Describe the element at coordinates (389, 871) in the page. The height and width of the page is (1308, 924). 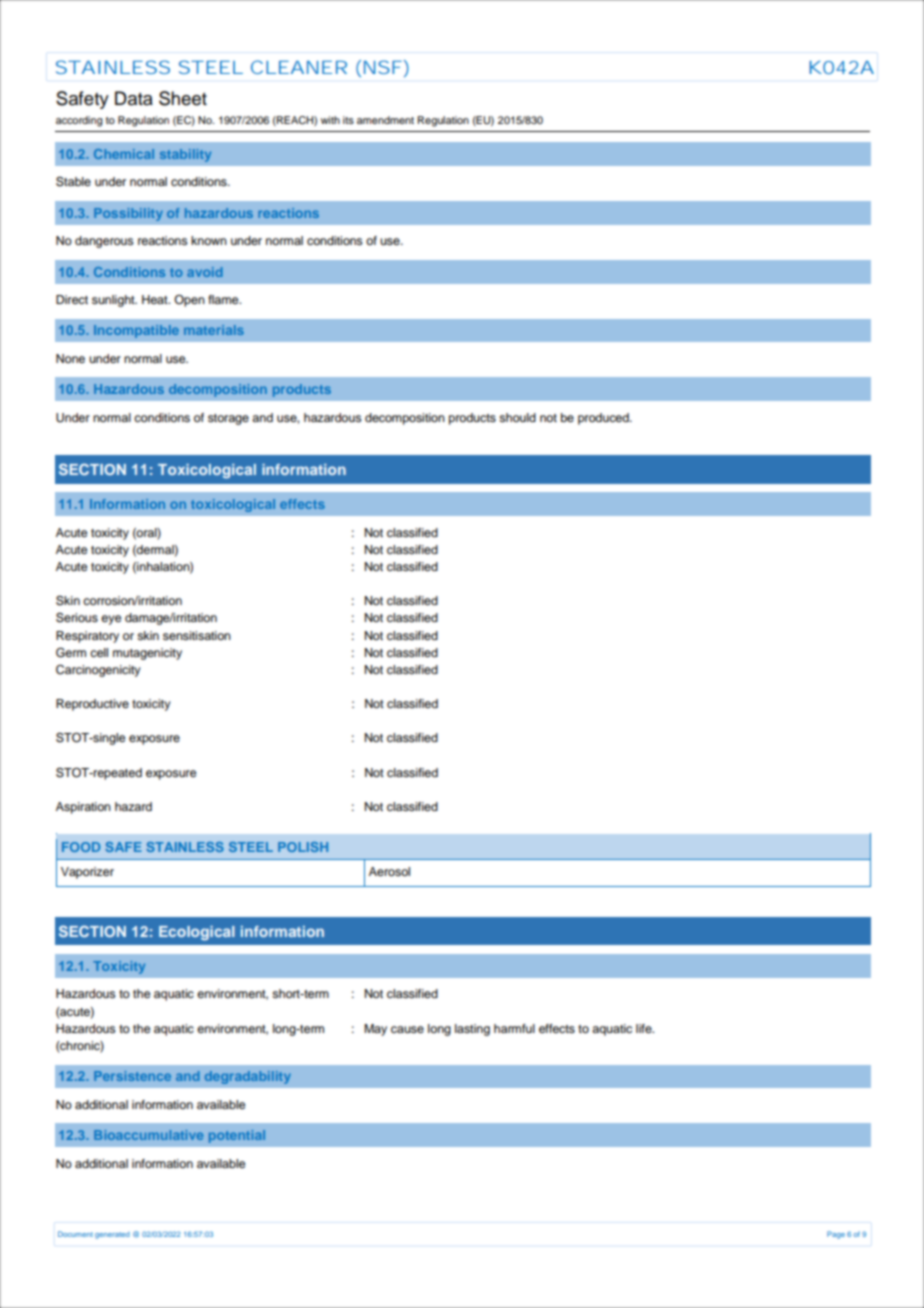
I see `Aerosol` at that location.
